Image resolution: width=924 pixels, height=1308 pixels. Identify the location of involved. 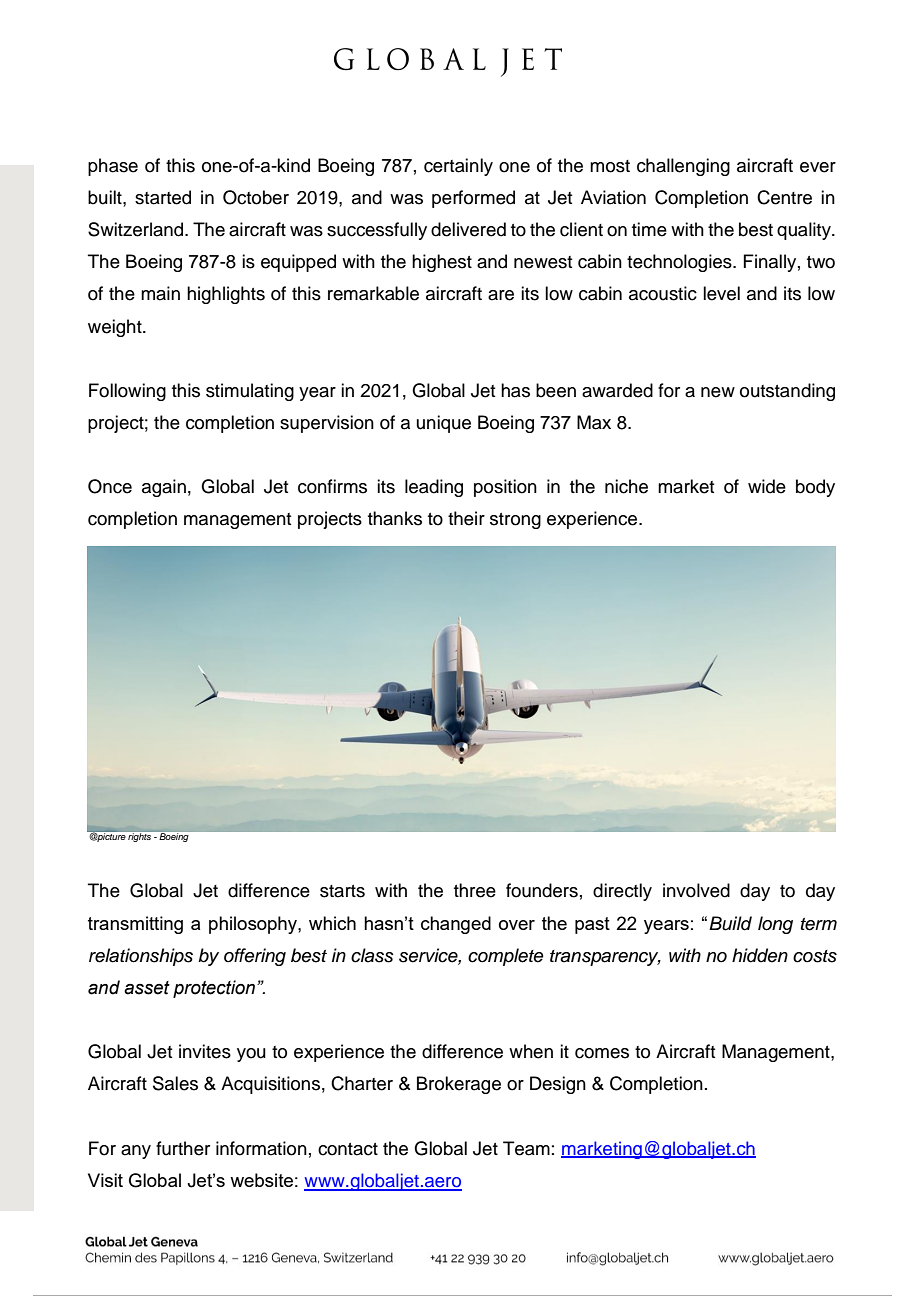
(696, 890).
